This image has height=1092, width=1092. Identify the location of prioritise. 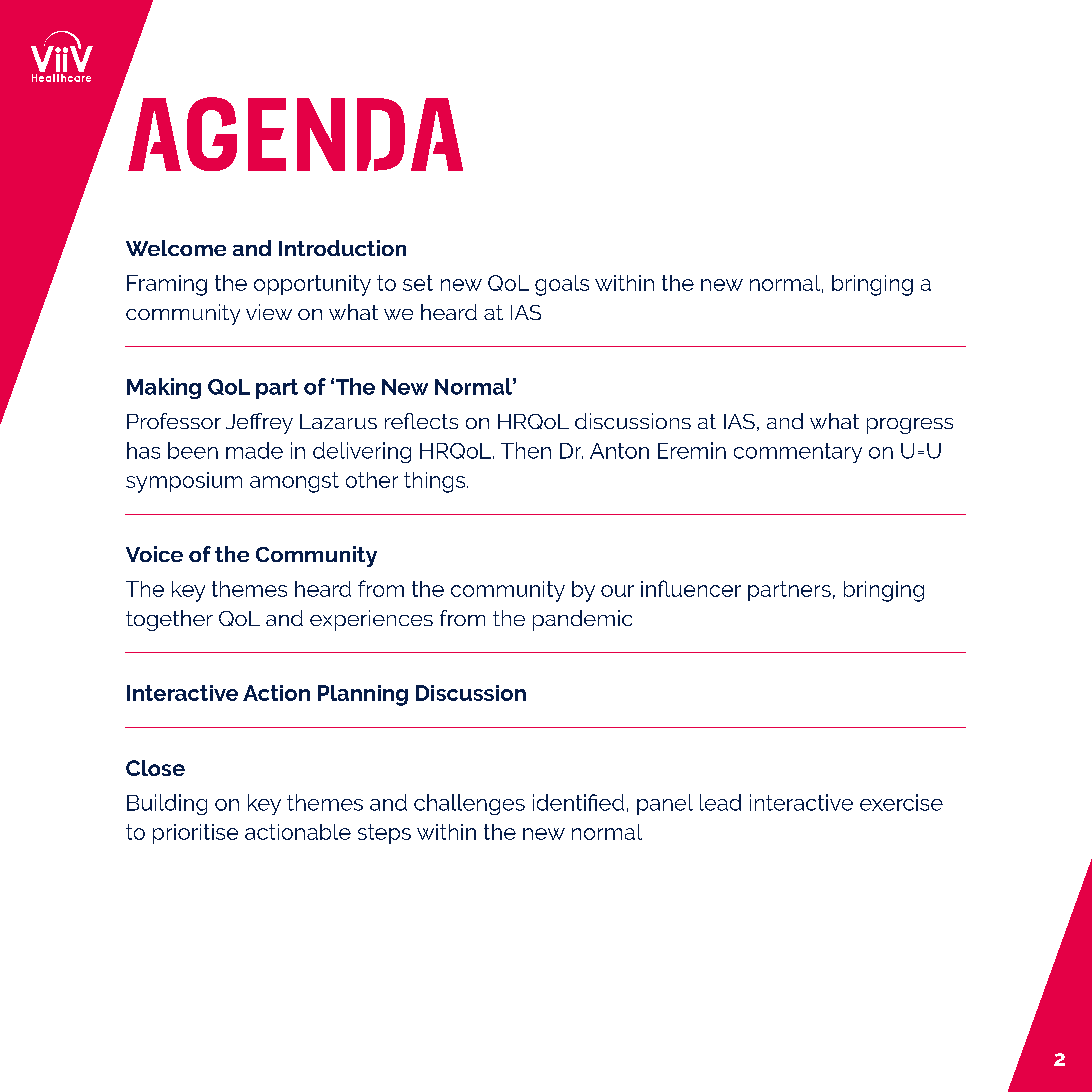
(195, 834).
